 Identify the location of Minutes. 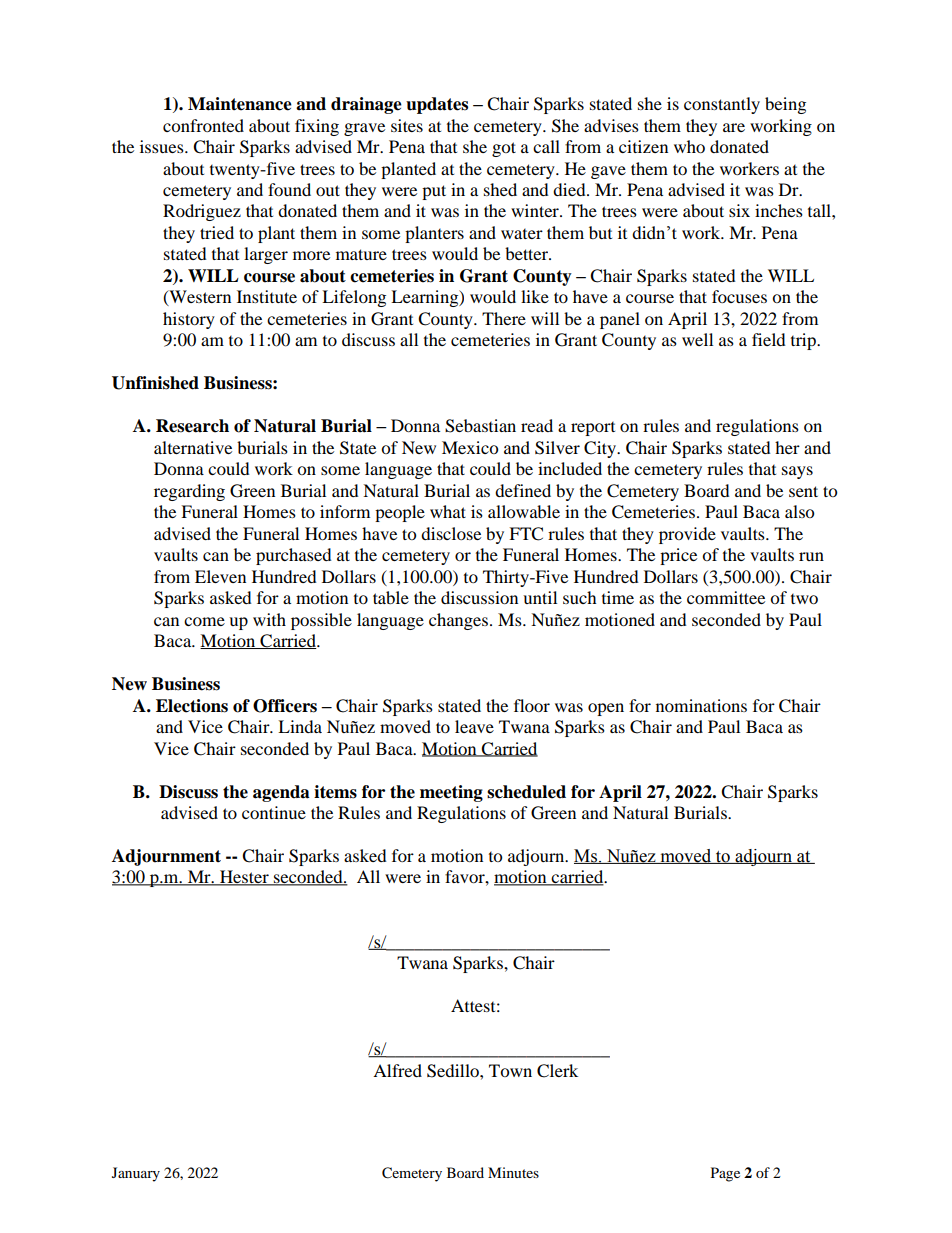
(513, 1172).
